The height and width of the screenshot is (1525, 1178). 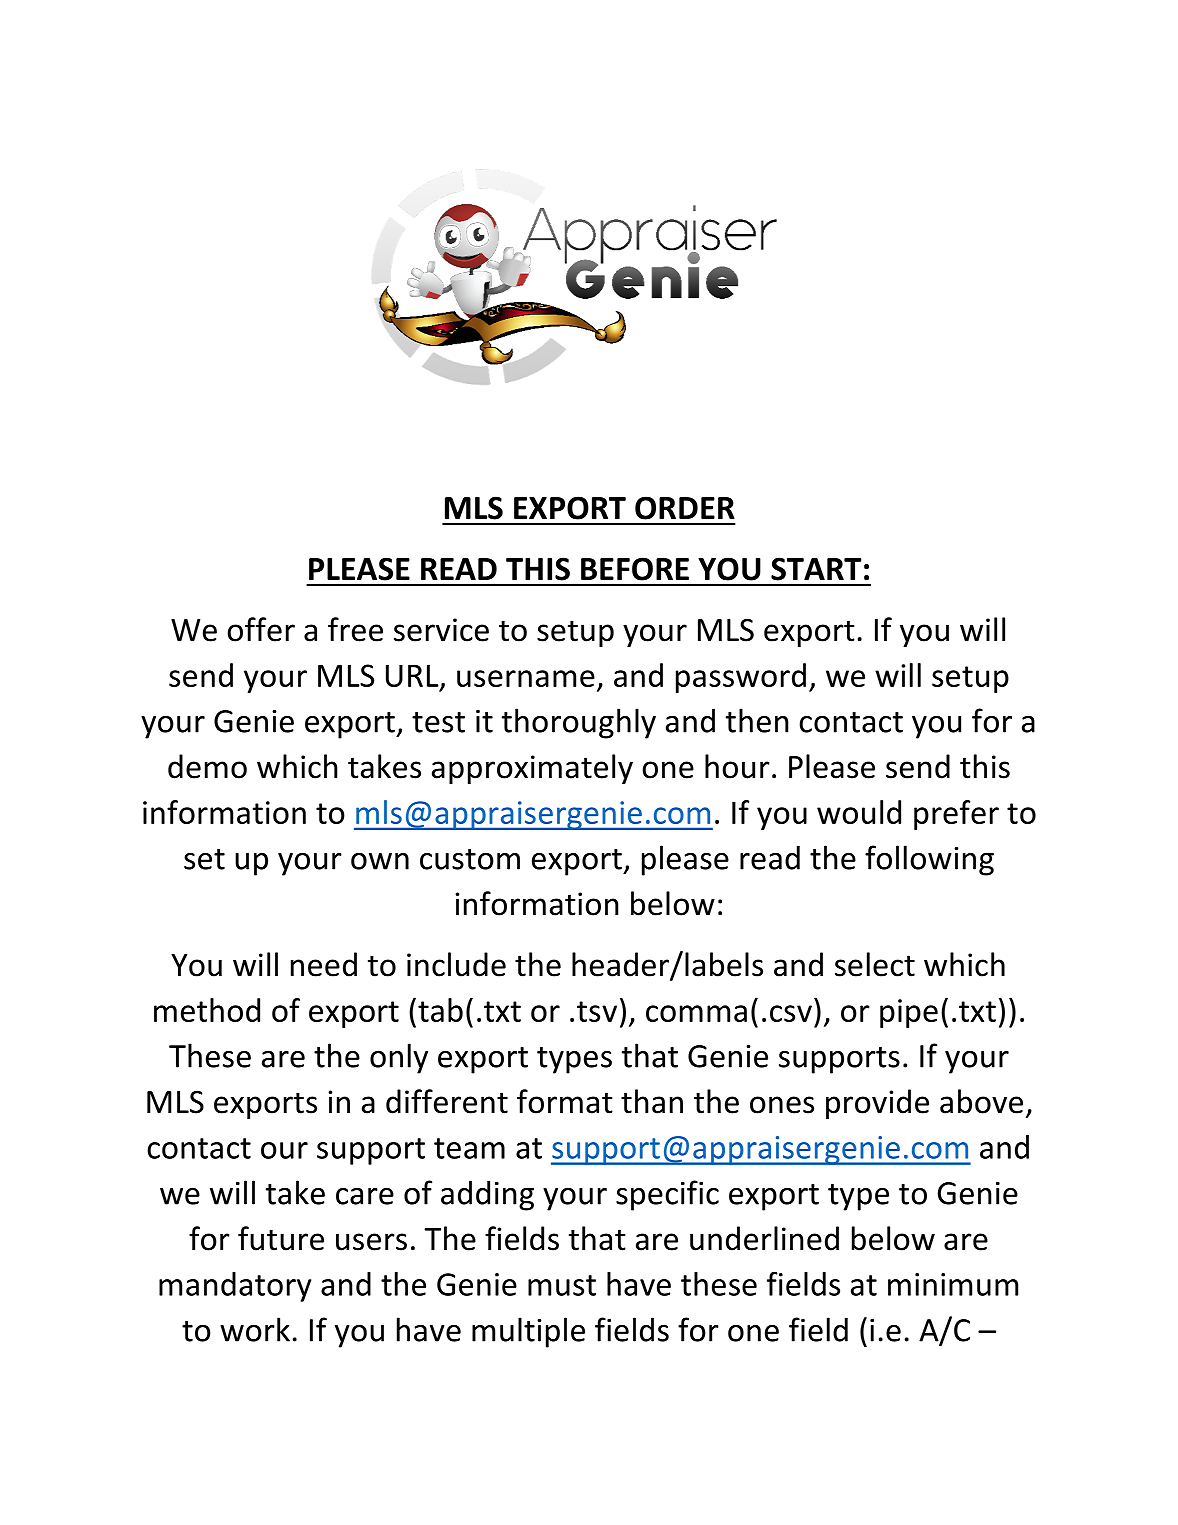 I want to click on demo, so click(x=207, y=766).
